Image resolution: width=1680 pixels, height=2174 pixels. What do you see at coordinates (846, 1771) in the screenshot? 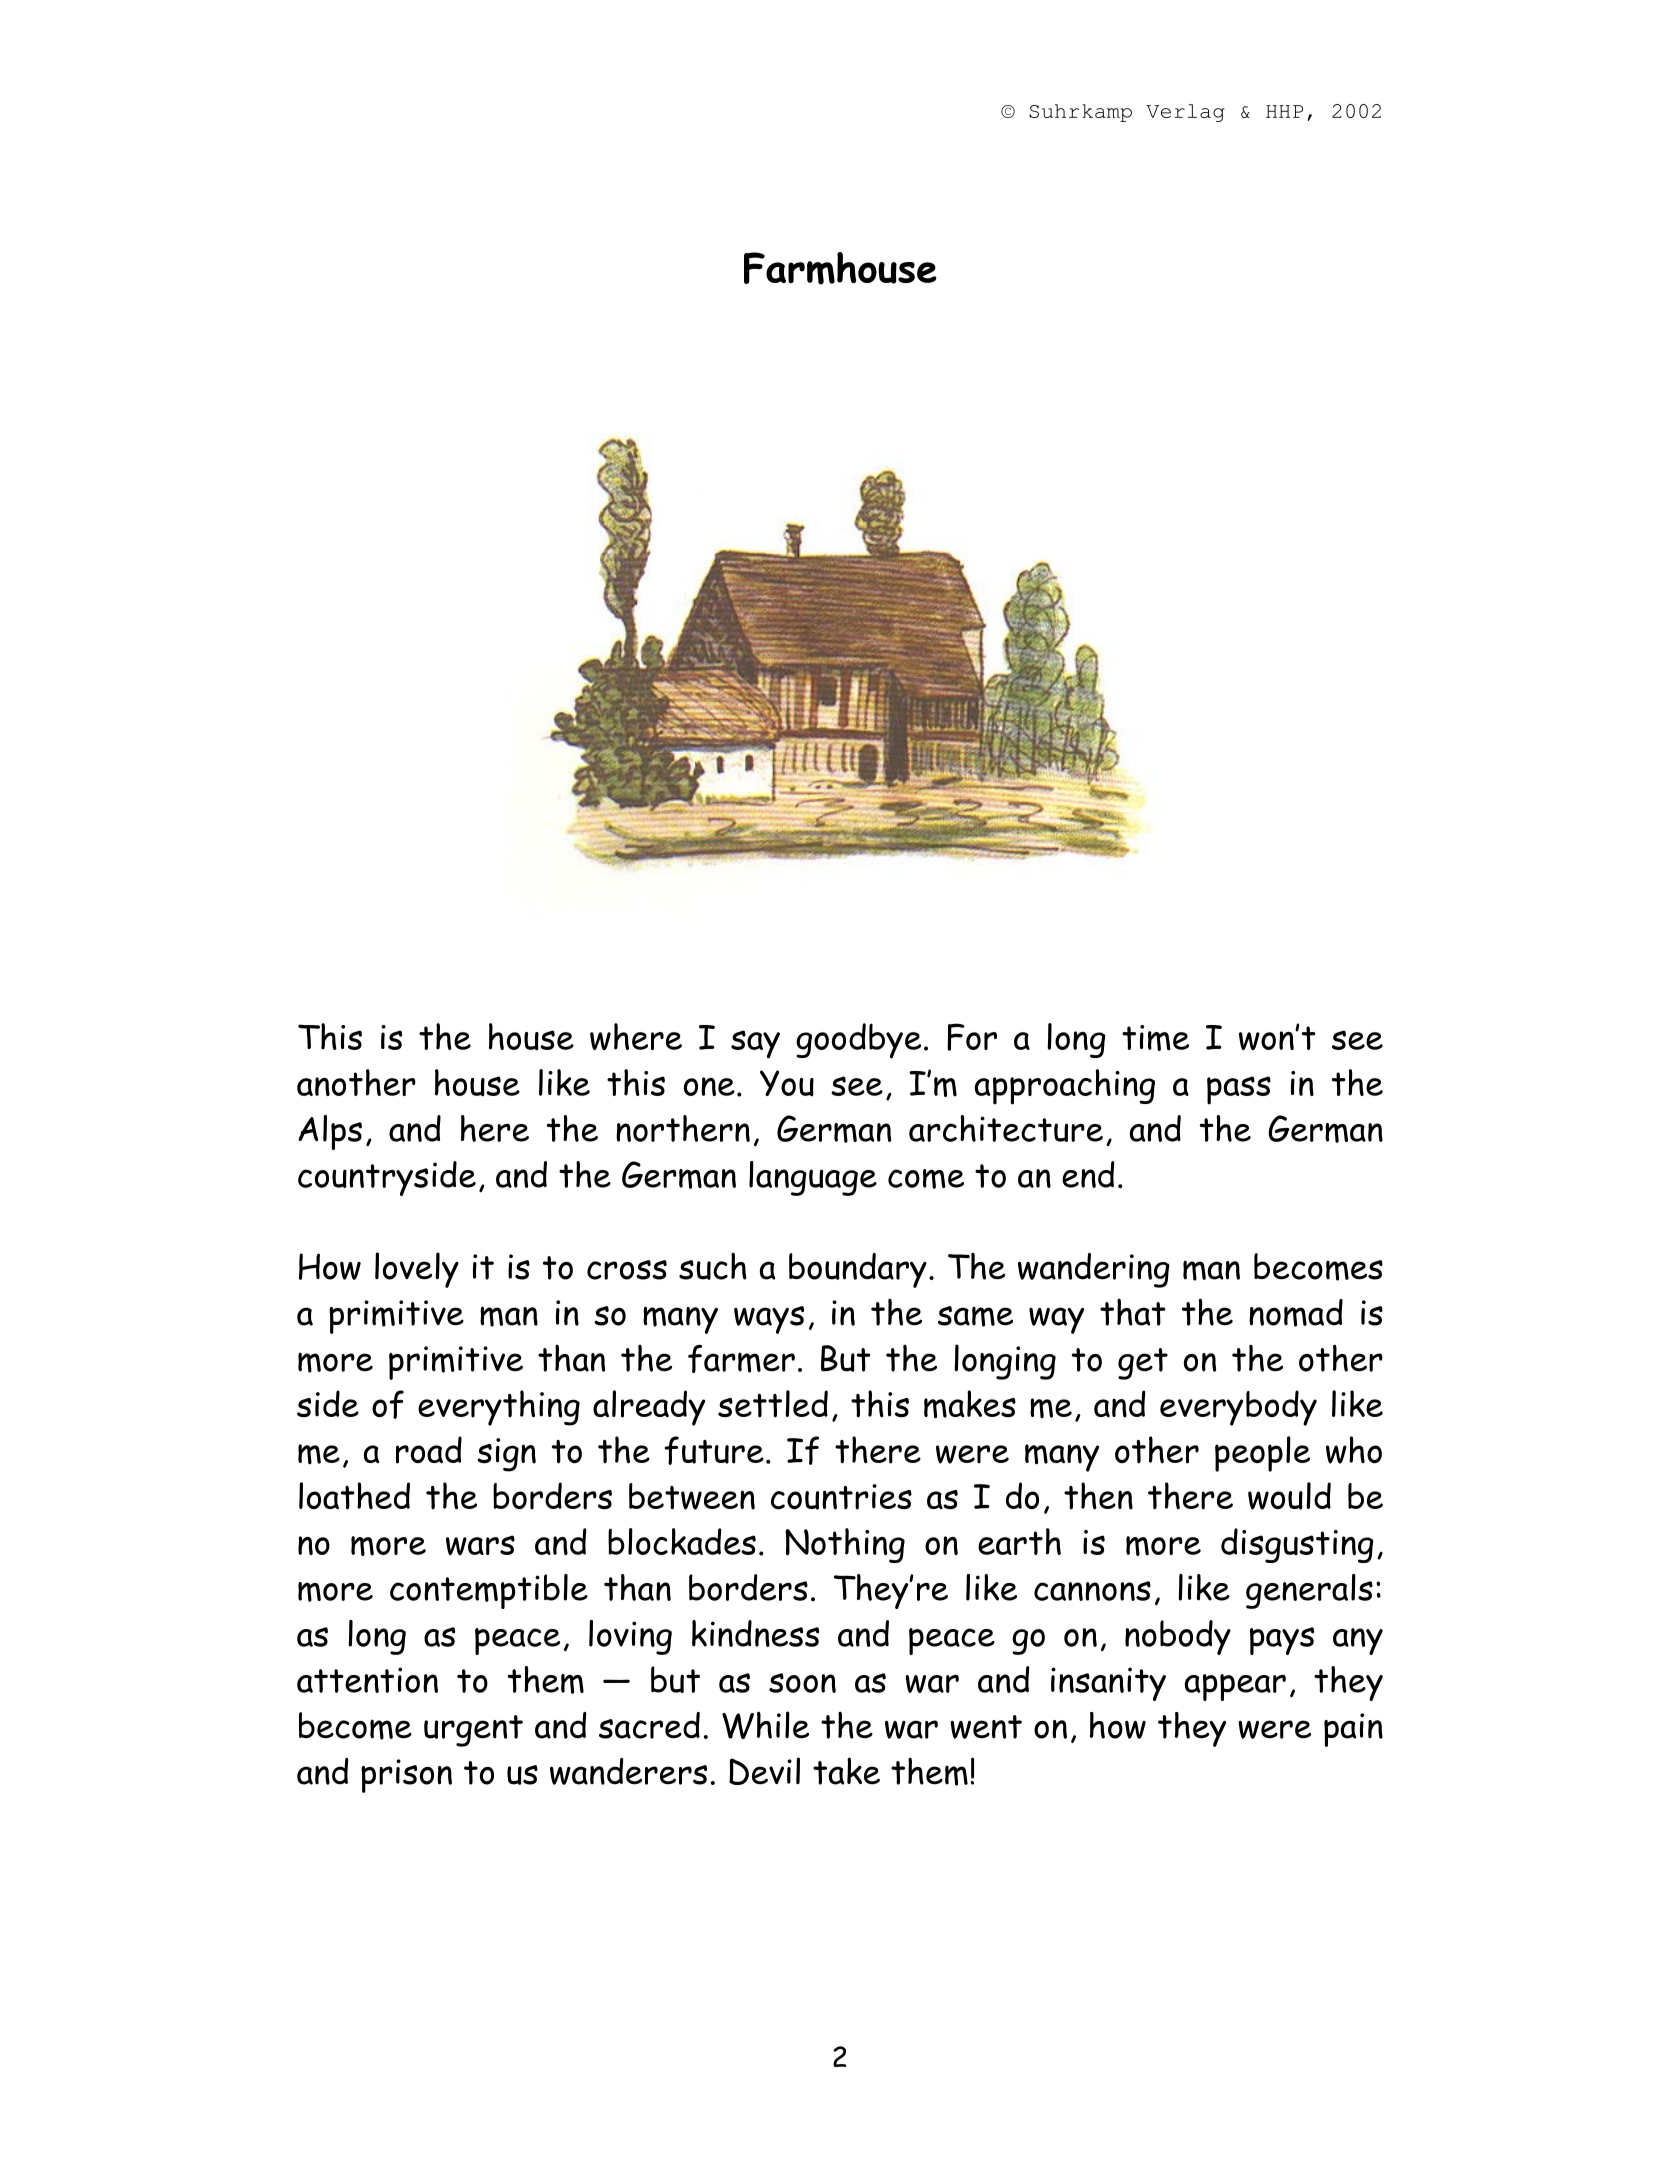
I see `take` at bounding box center [846, 1771].
